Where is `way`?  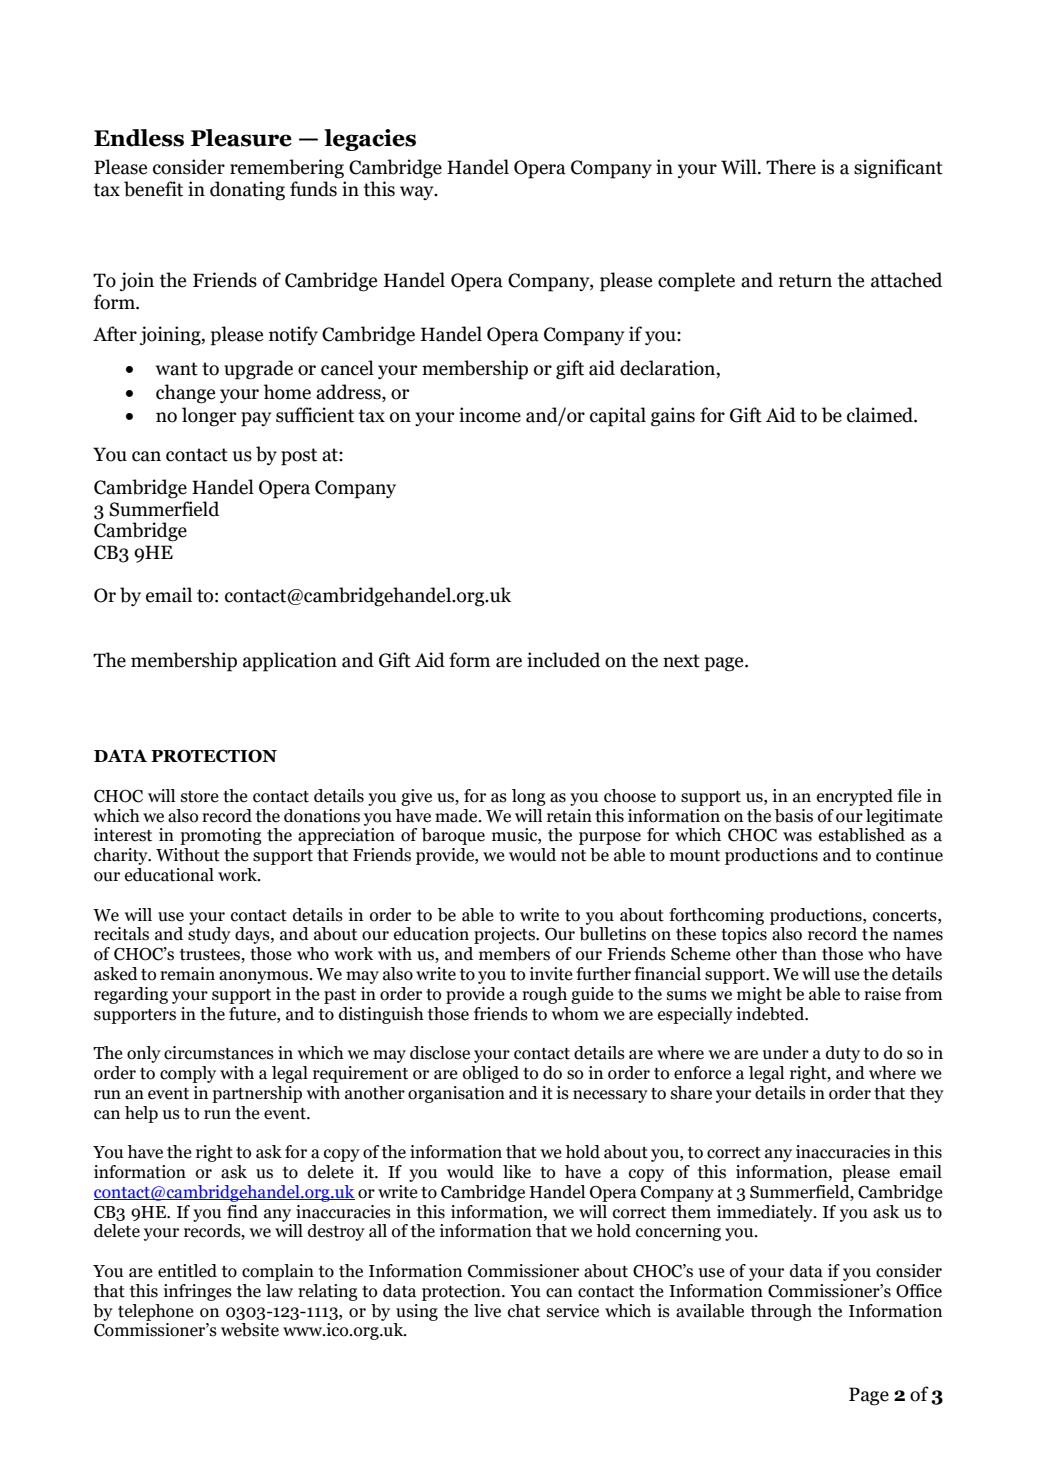
way is located at coordinates (418, 193).
